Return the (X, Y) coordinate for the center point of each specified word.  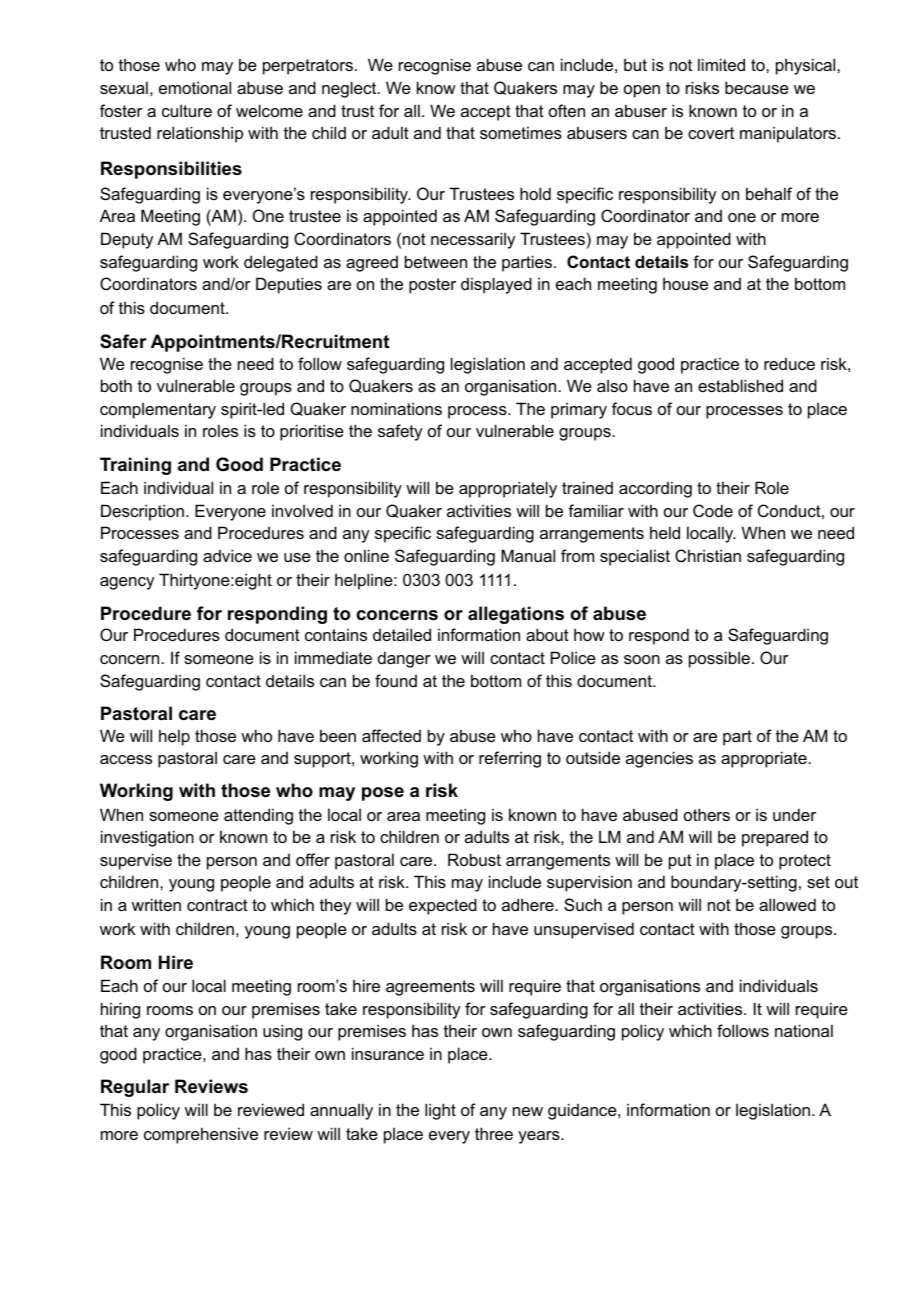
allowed (787, 904)
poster (432, 286)
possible (719, 659)
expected (443, 906)
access (126, 759)
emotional (195, 87)
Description (142, 512)
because (757, 87)
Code (713, 510)
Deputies (289, 285)
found (396, 680)
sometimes (521, 132)
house (685, 283)
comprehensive (201, 1135)
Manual (528, 555)
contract (217, 905)
